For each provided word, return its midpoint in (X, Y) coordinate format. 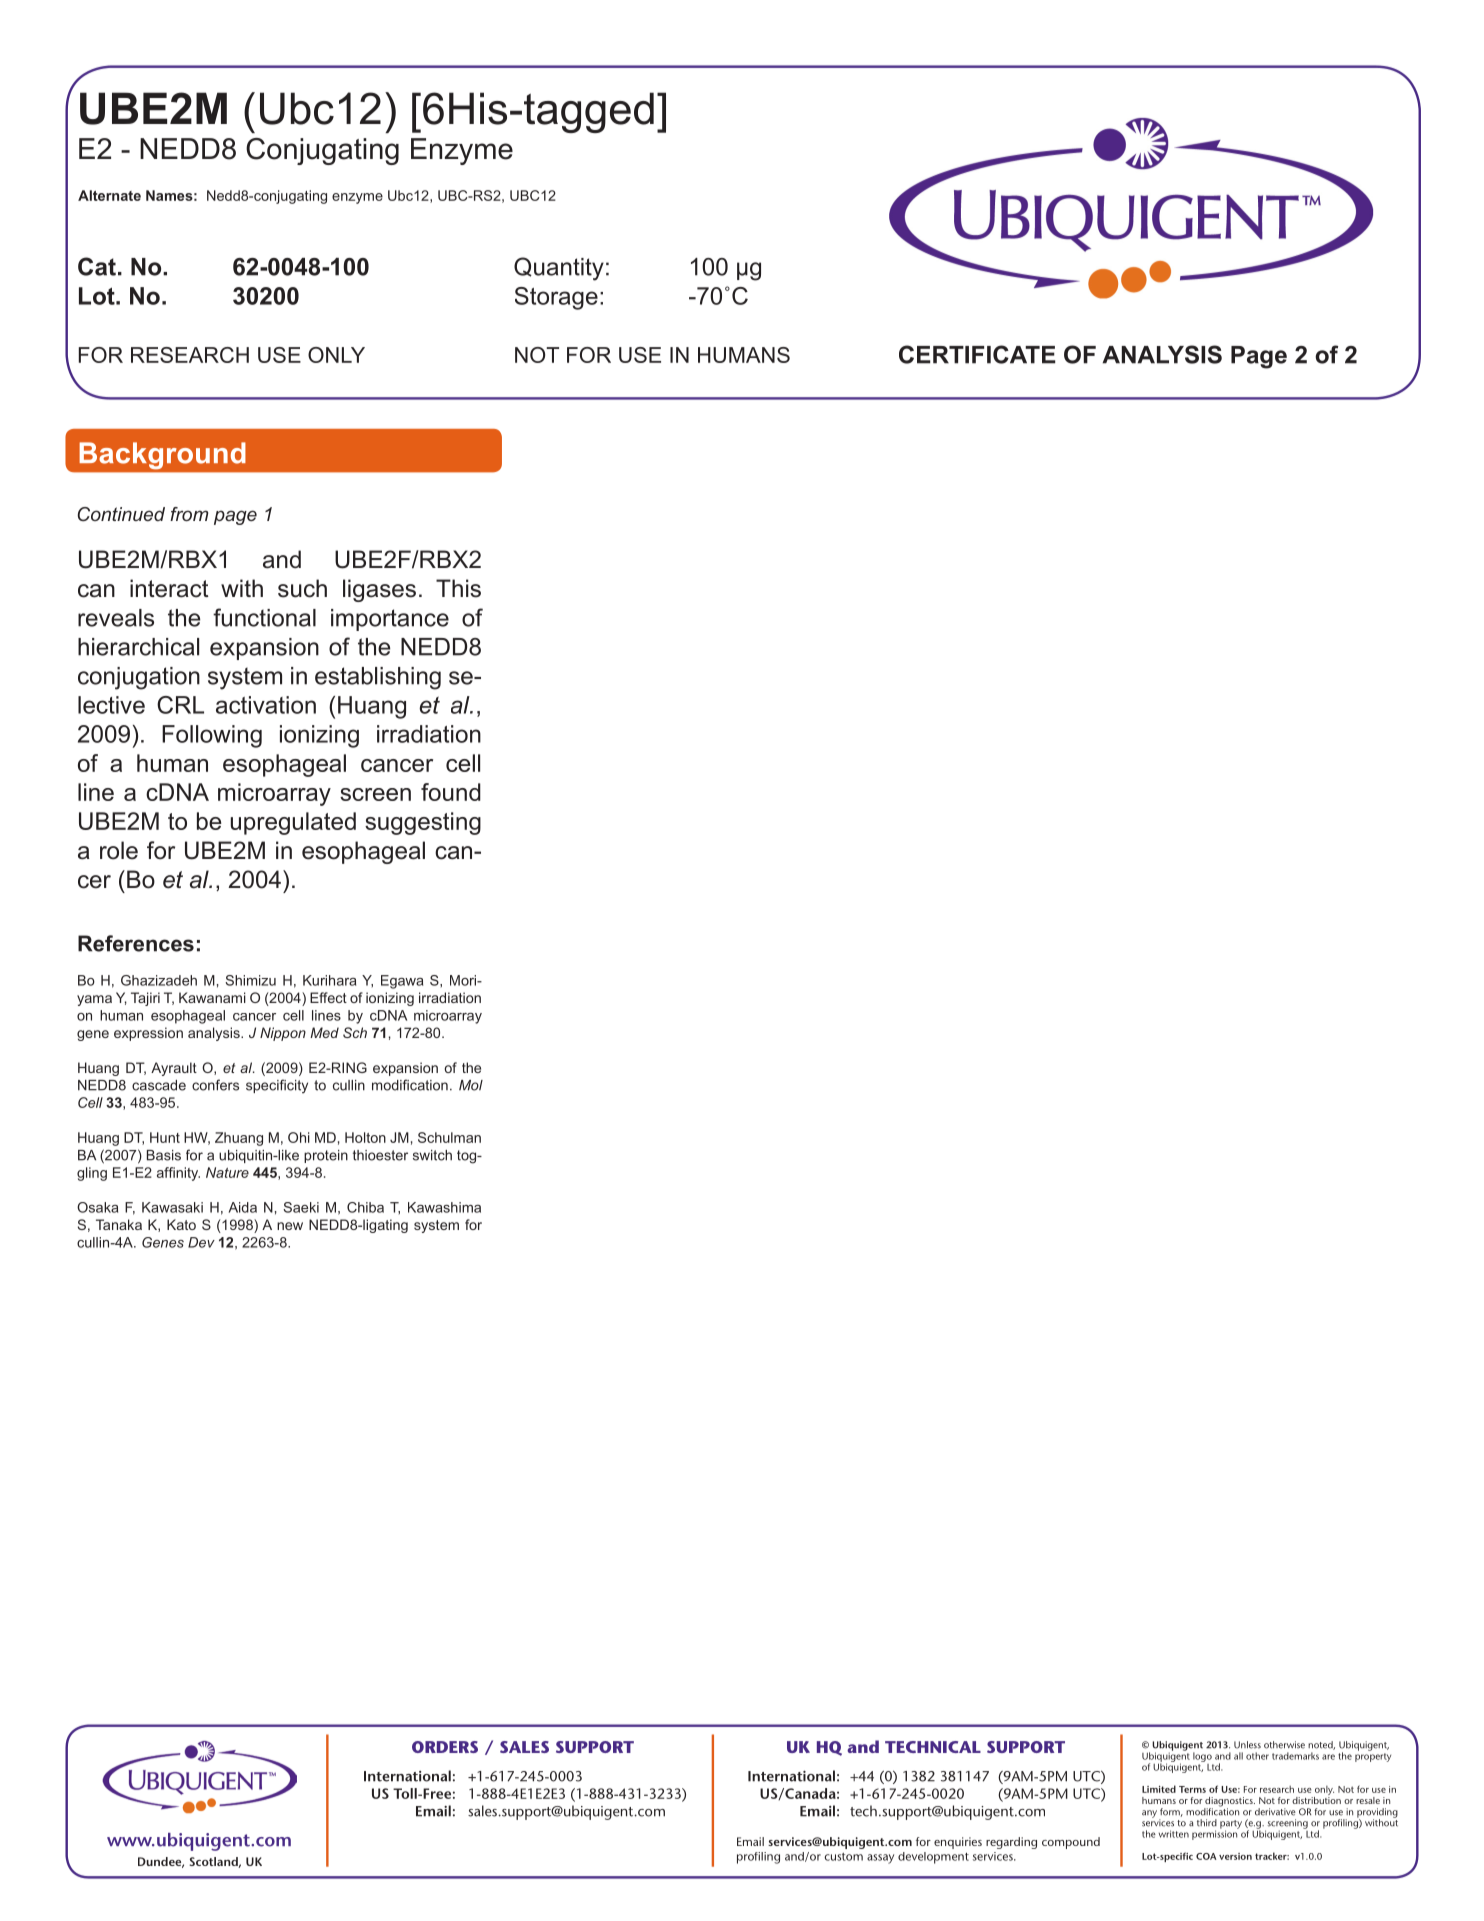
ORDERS (445, 1747)
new (290, 1226)
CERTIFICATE (977, 354)
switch (432, 1155)
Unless (1247, 1745)
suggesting (423, 823)
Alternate (109, 195)
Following (212, 736)
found (451, 792)
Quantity (559, 269)
